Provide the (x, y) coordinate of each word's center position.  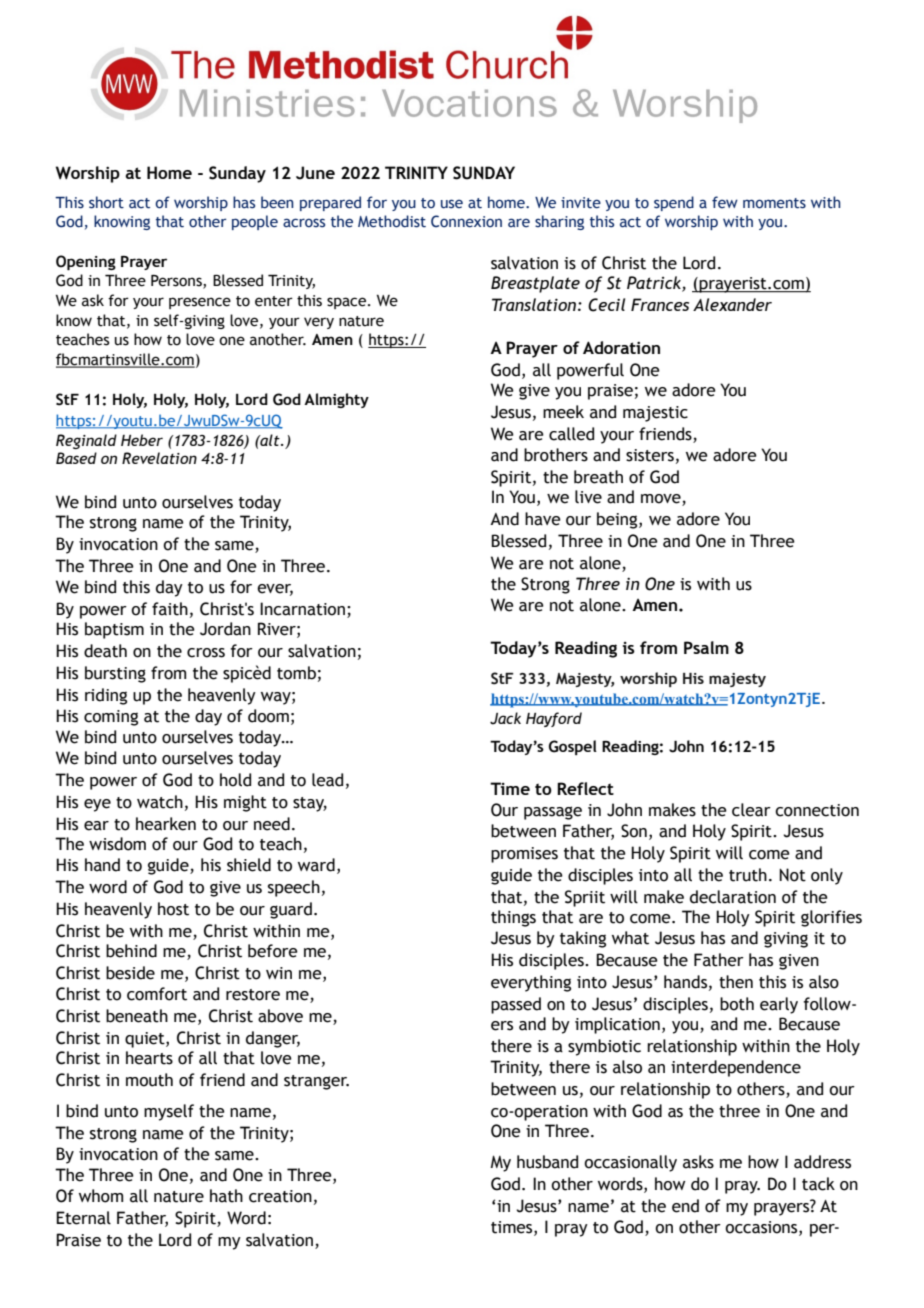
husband (547, 1162)
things (513, 918)
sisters (650, 455)
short (106, 202)
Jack (505, 718)
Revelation (159, 458)
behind (131, 951)
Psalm (706, 647)
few (725, 202)
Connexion (466, 221)
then (736, 982)
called (571, 434)
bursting (115, 674)
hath (226, 1196)
